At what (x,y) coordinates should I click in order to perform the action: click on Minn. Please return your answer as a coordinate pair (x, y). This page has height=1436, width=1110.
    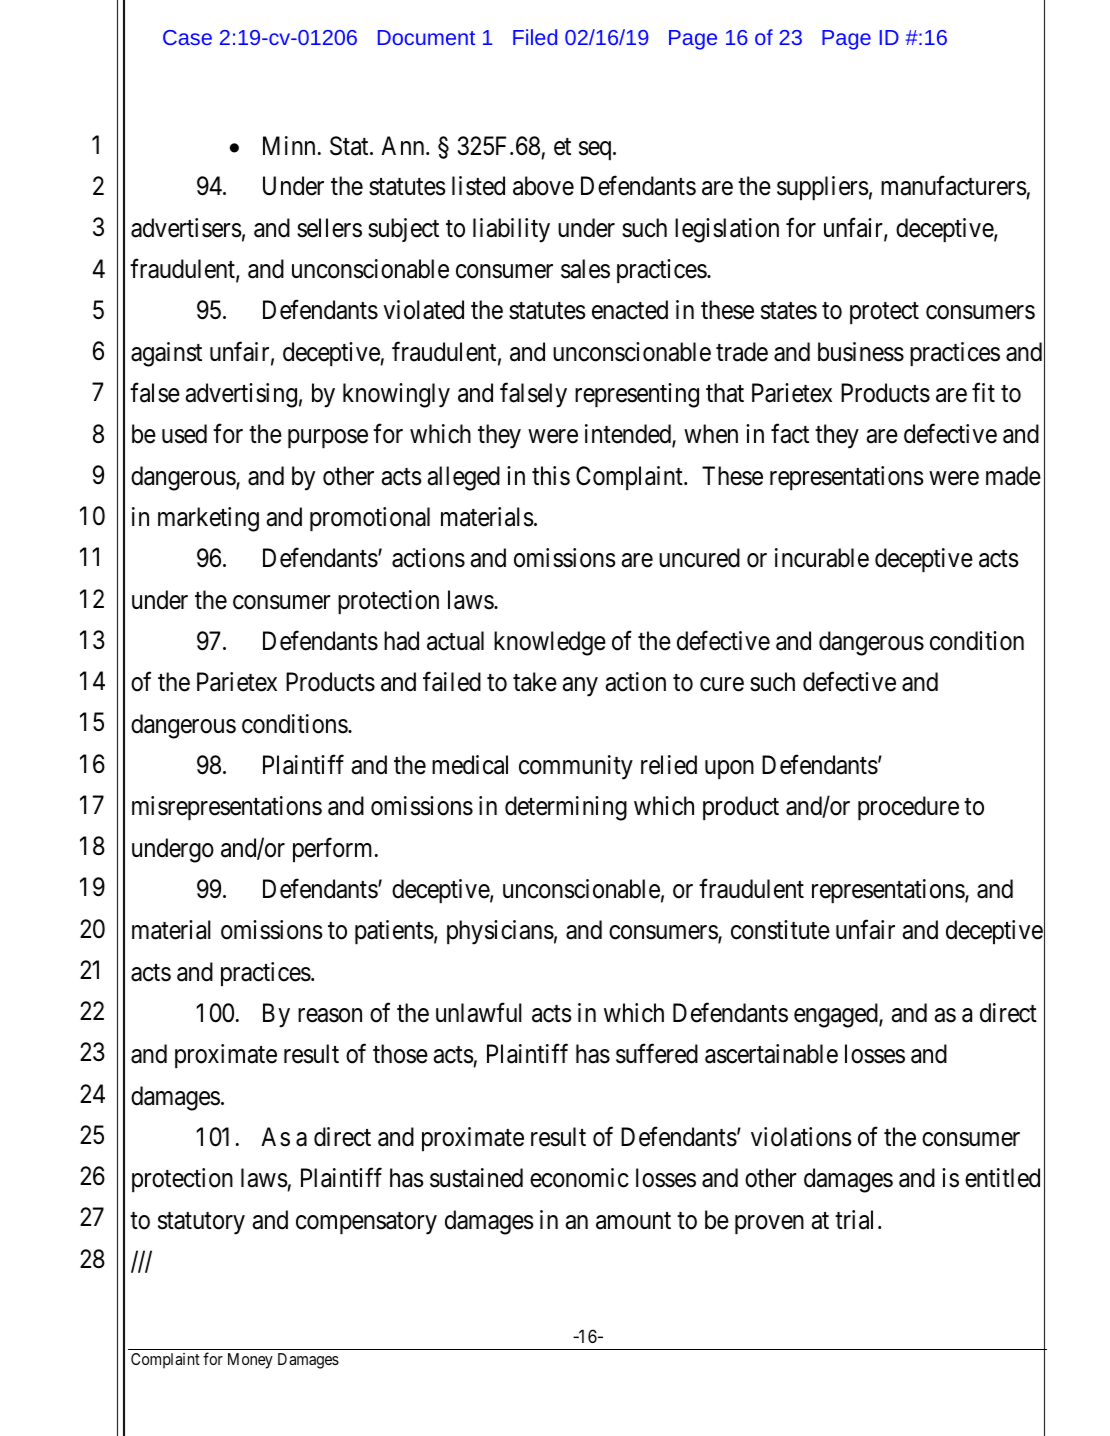
    Looking at the image, I should click on (289, 145).
